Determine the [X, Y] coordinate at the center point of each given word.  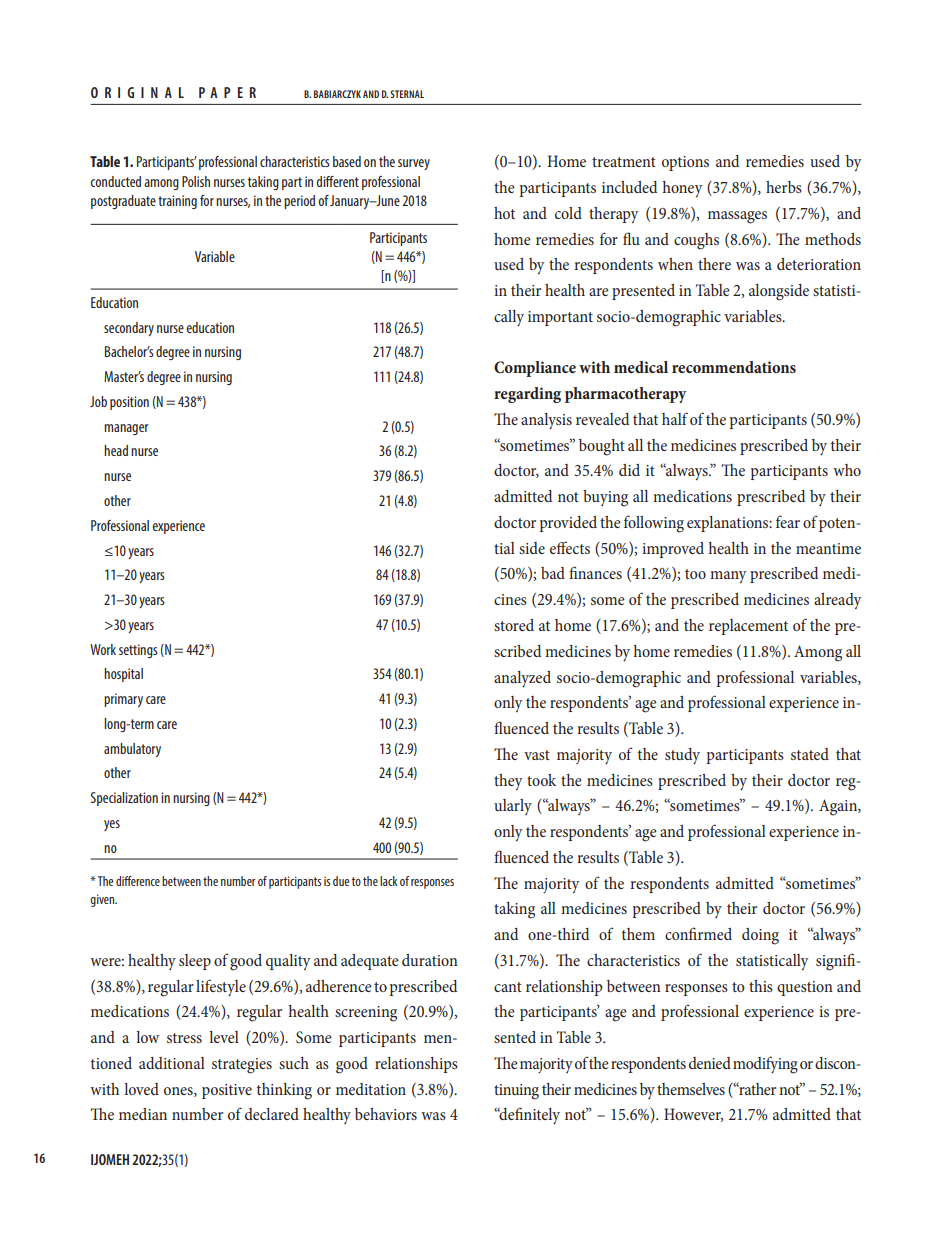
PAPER [227, 92]
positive [227, 1091]
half [675, 418]
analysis [546, 421]
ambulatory [132, 750]
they [508, 782]
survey [414, 164]
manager [126, 429]
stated [810, 754]
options [685, 163]
